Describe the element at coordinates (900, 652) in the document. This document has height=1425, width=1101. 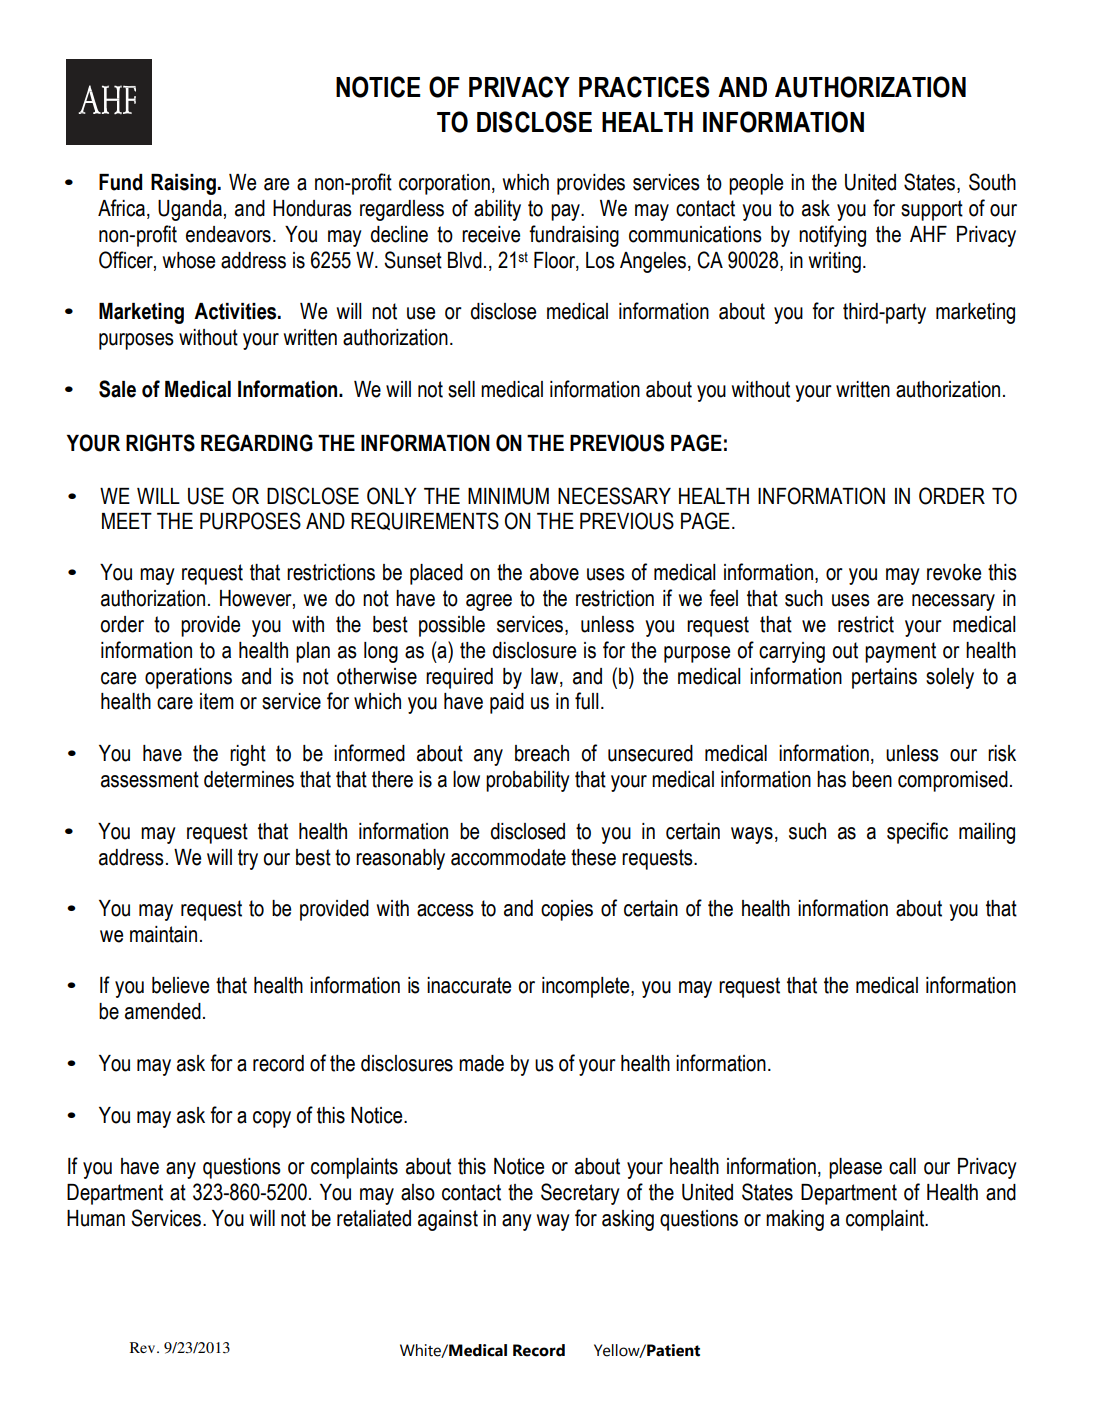
I see `payment` at that location.
